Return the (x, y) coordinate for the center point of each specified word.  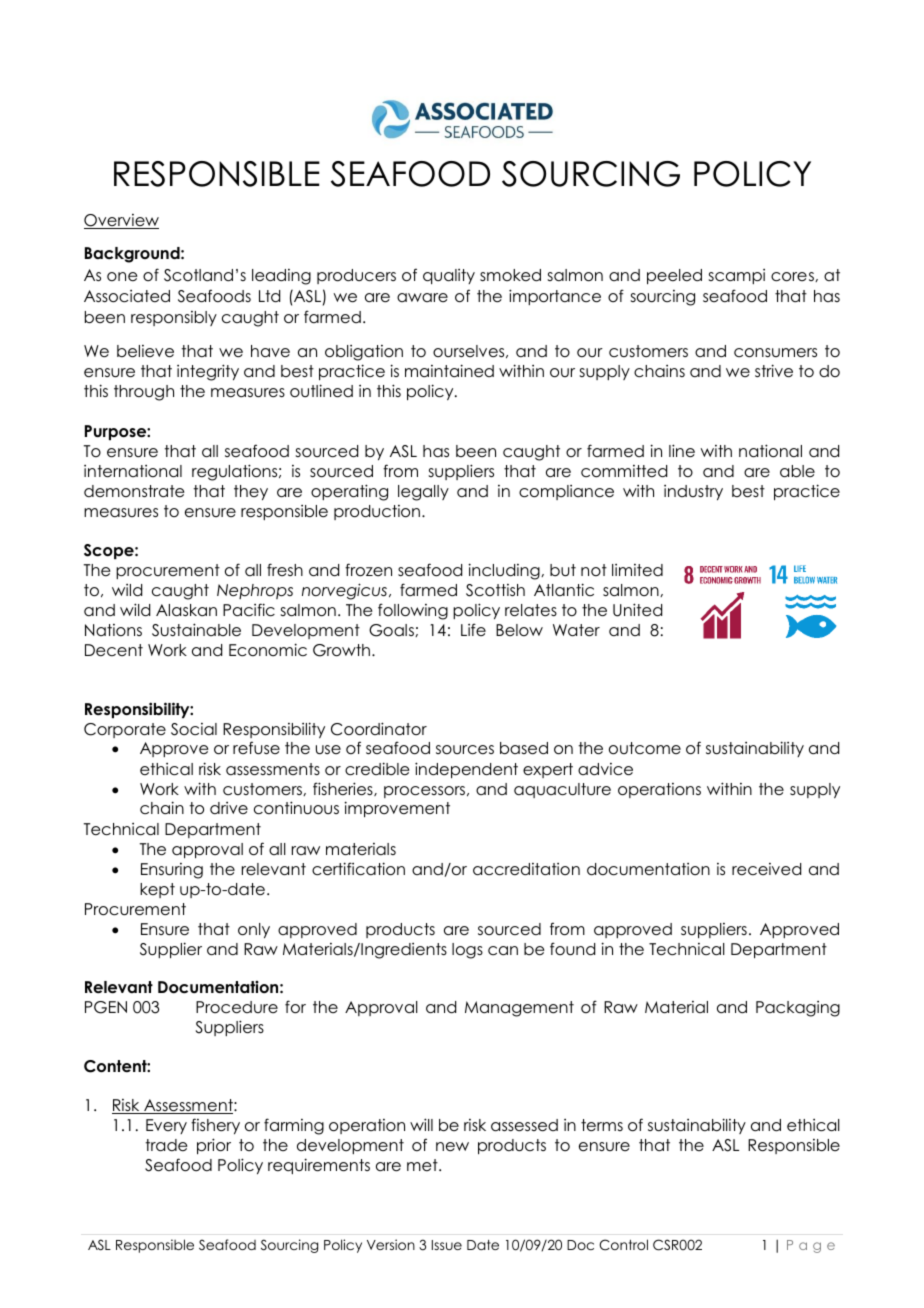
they (251, 492)
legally (423, 493)
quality (449, 276)
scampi (737, 276)
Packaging (798, 1009)
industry (693, 492)
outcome (645, 748)
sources (465, 750)
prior (214, 1146)
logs (467, 951)
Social (194, 729)
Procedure (237, 1007)
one (122, 276)
